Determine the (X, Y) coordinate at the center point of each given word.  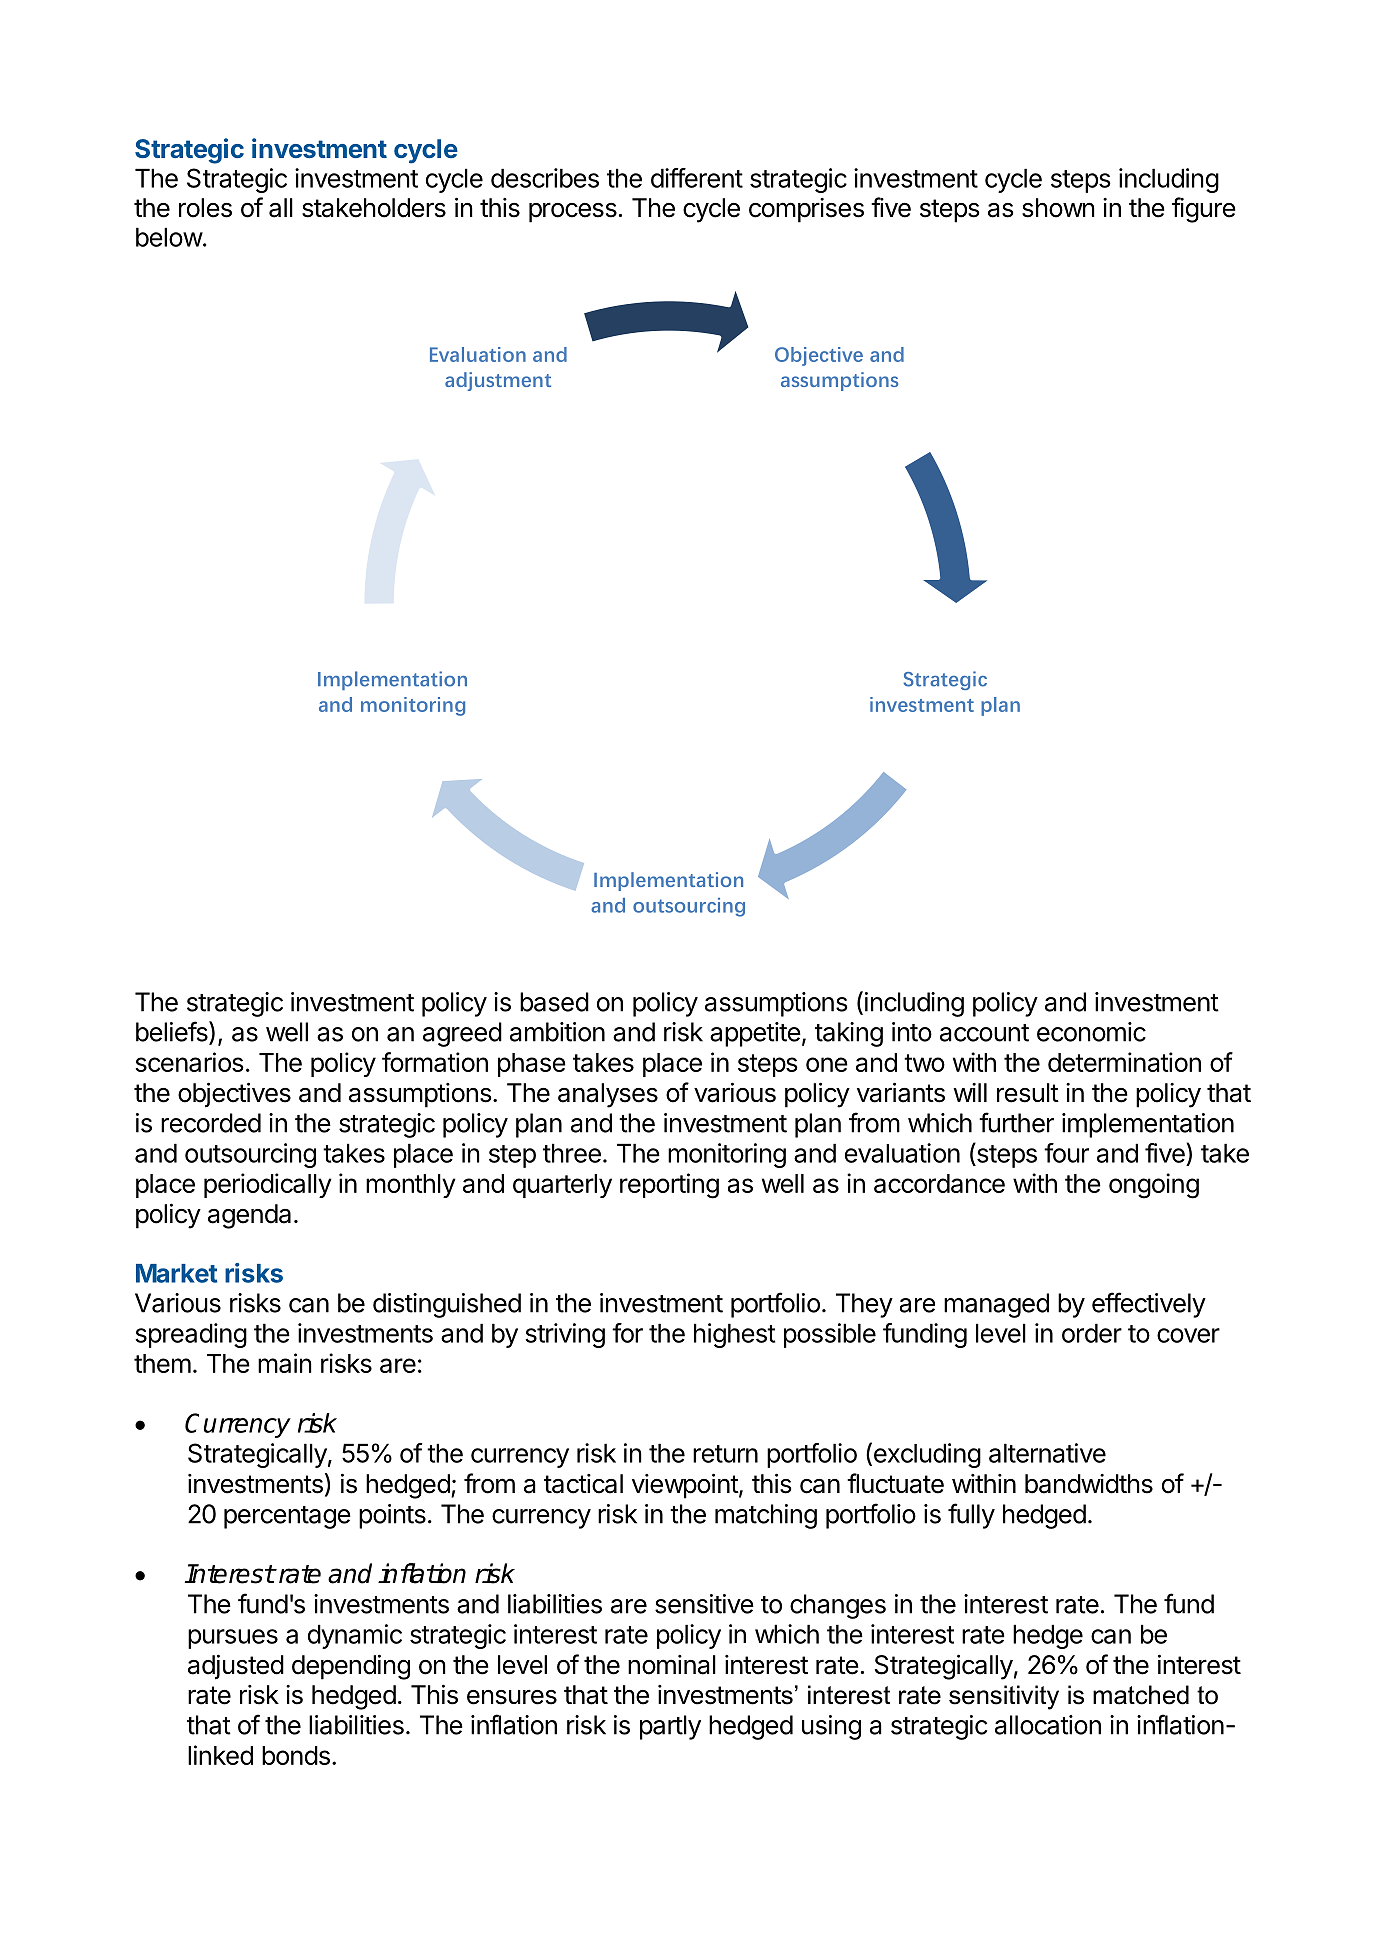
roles (205, 208)
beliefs (173, 1032)
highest (734, 1335)
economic (1091, 1032)
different (697, 178)
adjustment (498, 381)
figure (1204, 210)
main (285, 1363)
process (573, 212)
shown (1058, 208)
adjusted (236, 1667)
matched (1141, 1695)
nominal (672, 1665)
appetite (755, 1034)
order (1092, 1333)
